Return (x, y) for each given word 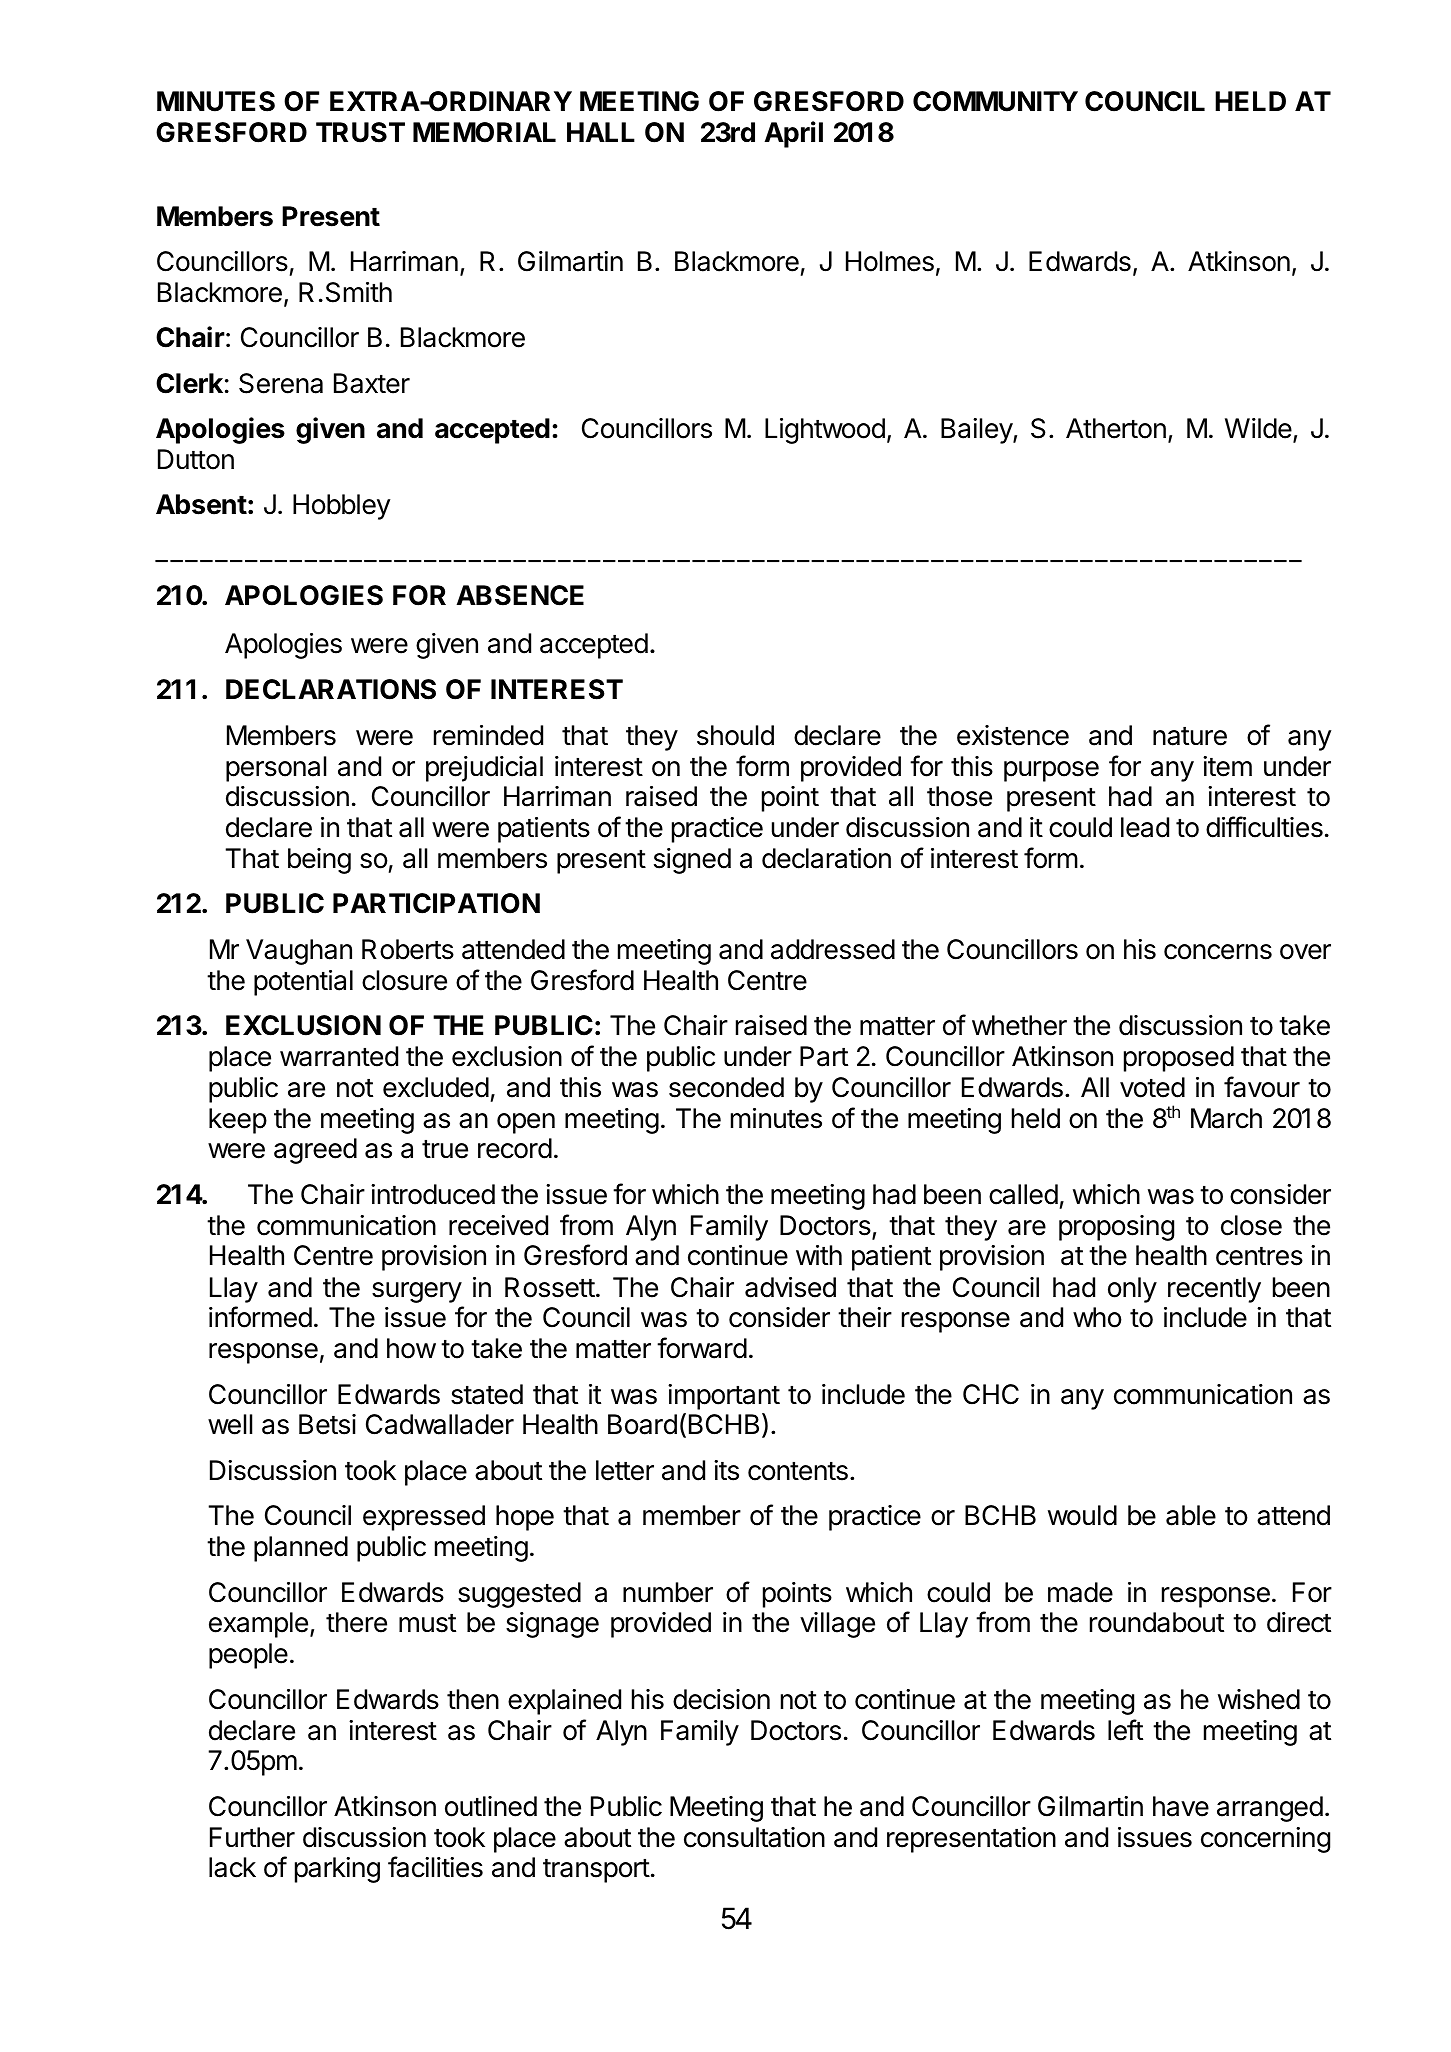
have (1181, 1806)
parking (337, 1870)
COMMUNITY (995, 101)
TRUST (360, 132)
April (794, 134)
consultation (754, 1837)
